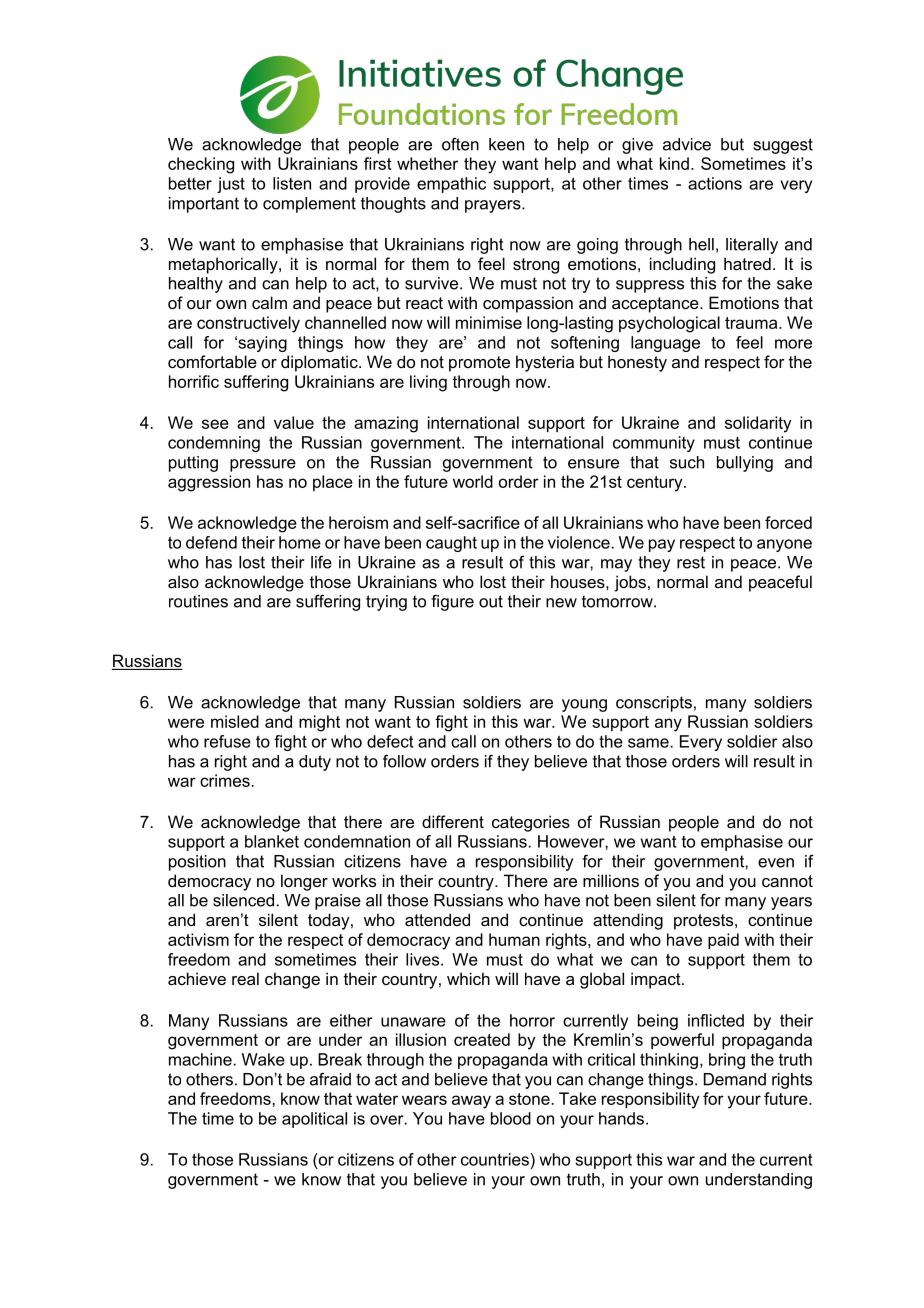  Describe the element at coordinates (715, 183) in the document. I see `actions` at that location.
